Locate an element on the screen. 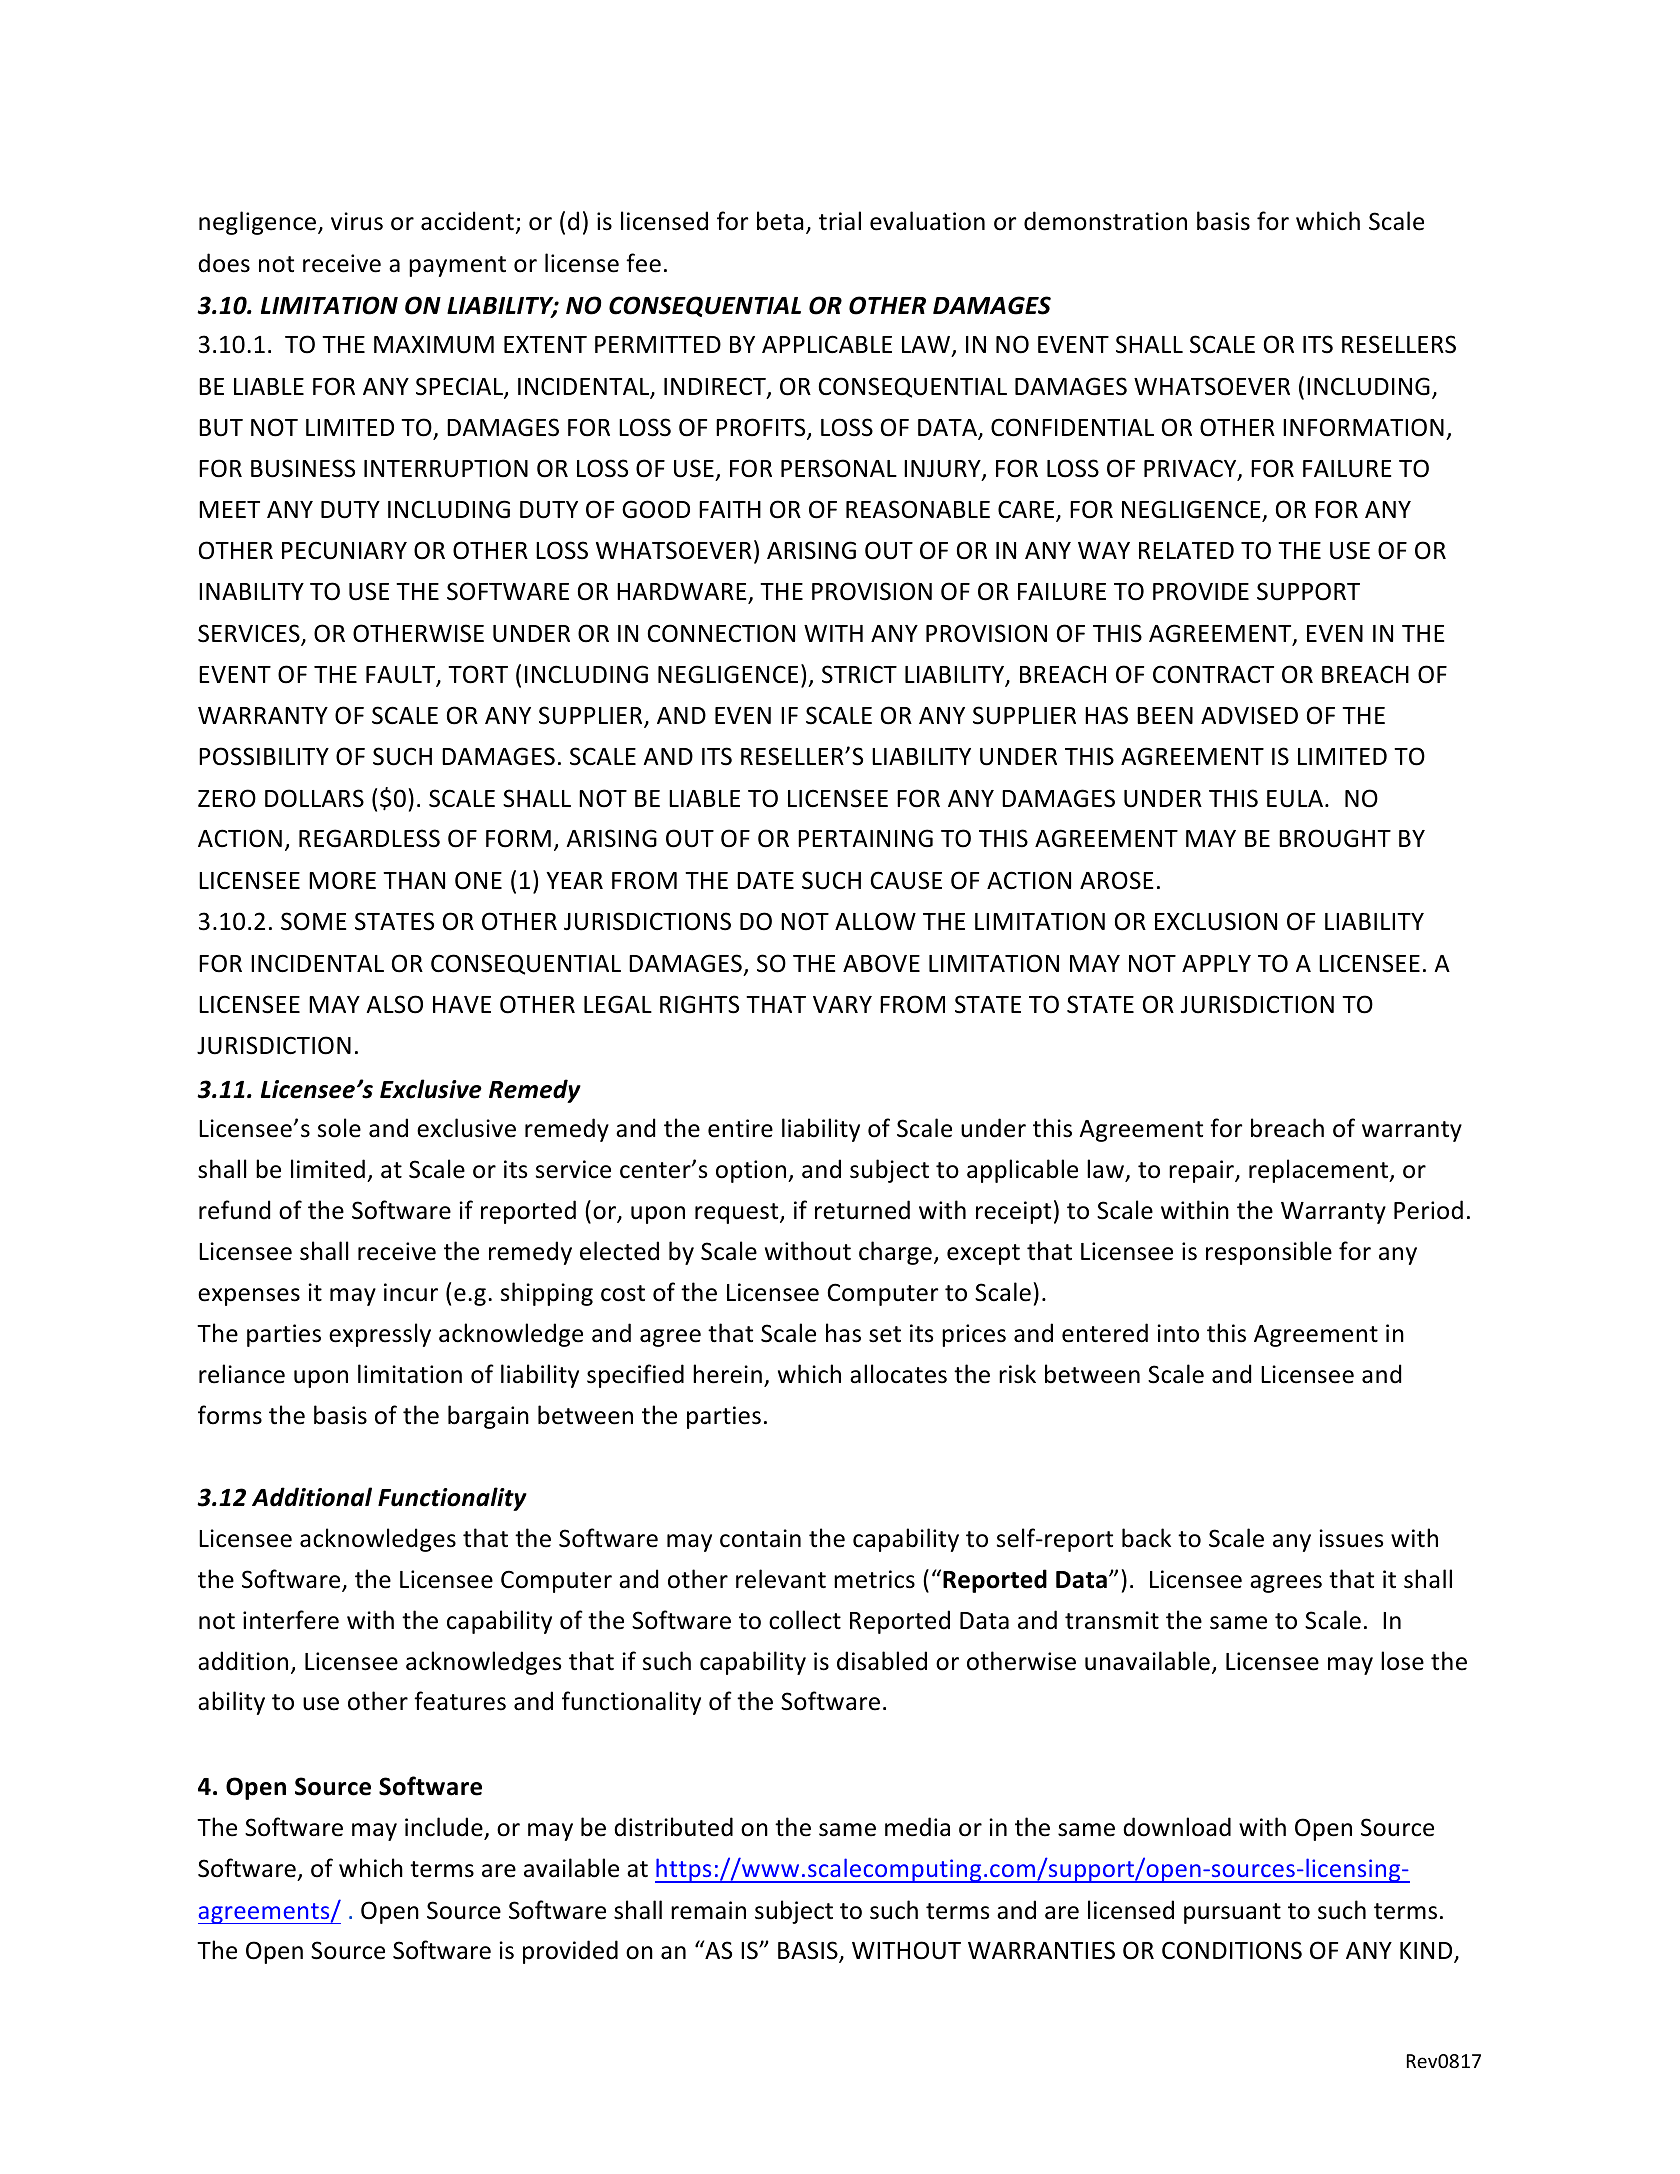  pursuant is located at coordinates (1232, 1913).
